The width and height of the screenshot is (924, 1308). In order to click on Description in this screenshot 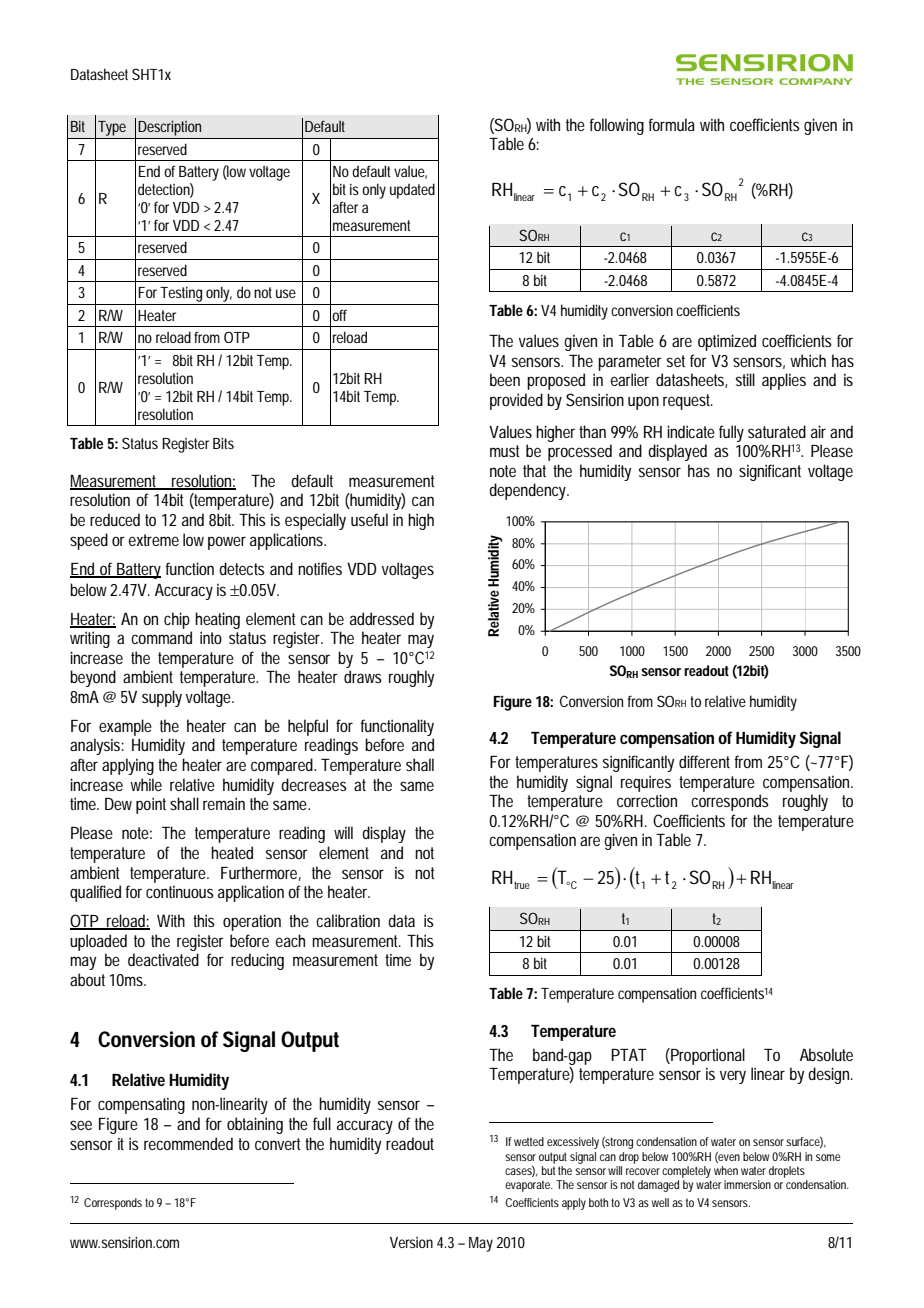, I will do `click(169, 128)`.
